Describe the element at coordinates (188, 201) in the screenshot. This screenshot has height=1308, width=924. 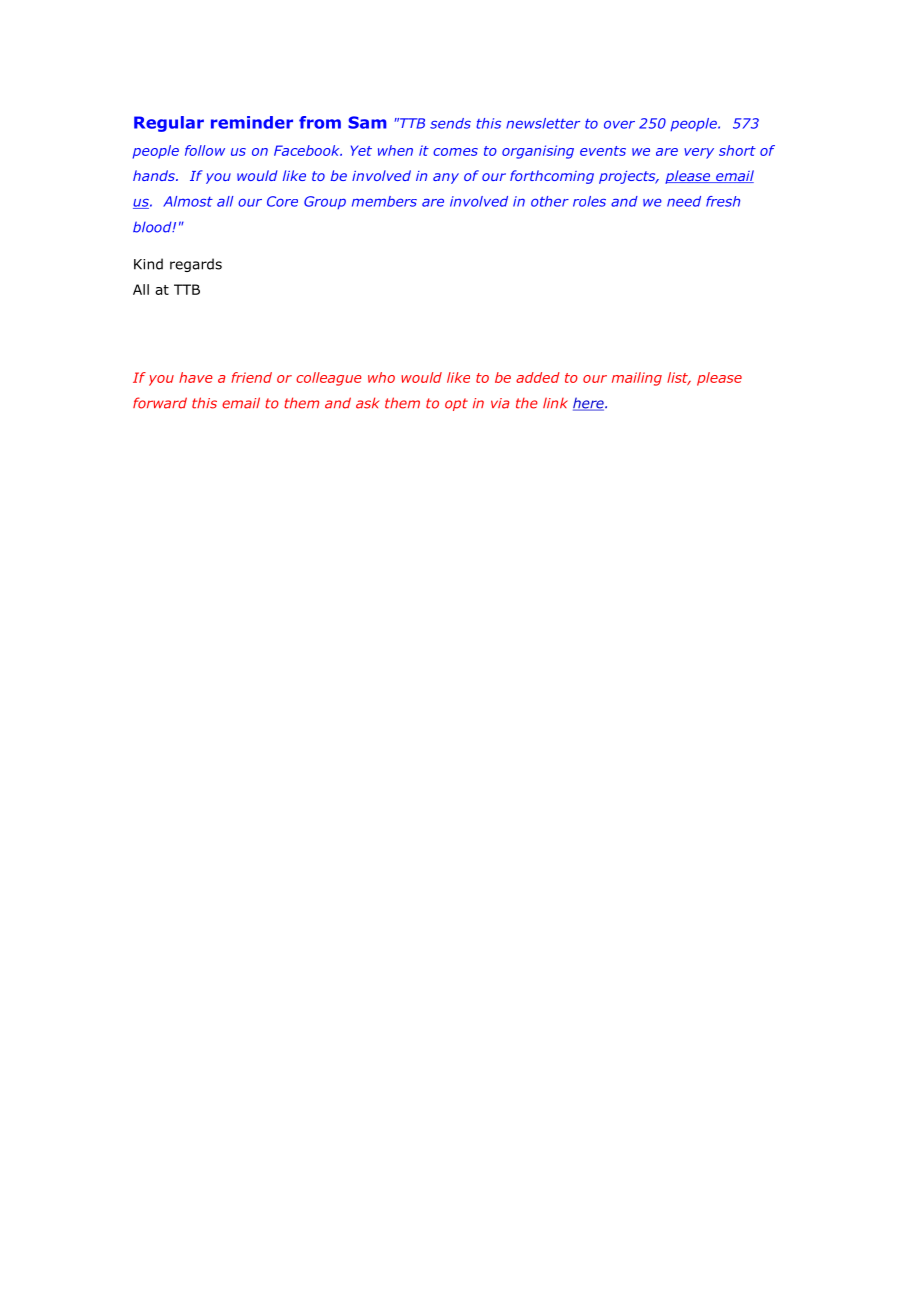
I see `Almost` at that location.
